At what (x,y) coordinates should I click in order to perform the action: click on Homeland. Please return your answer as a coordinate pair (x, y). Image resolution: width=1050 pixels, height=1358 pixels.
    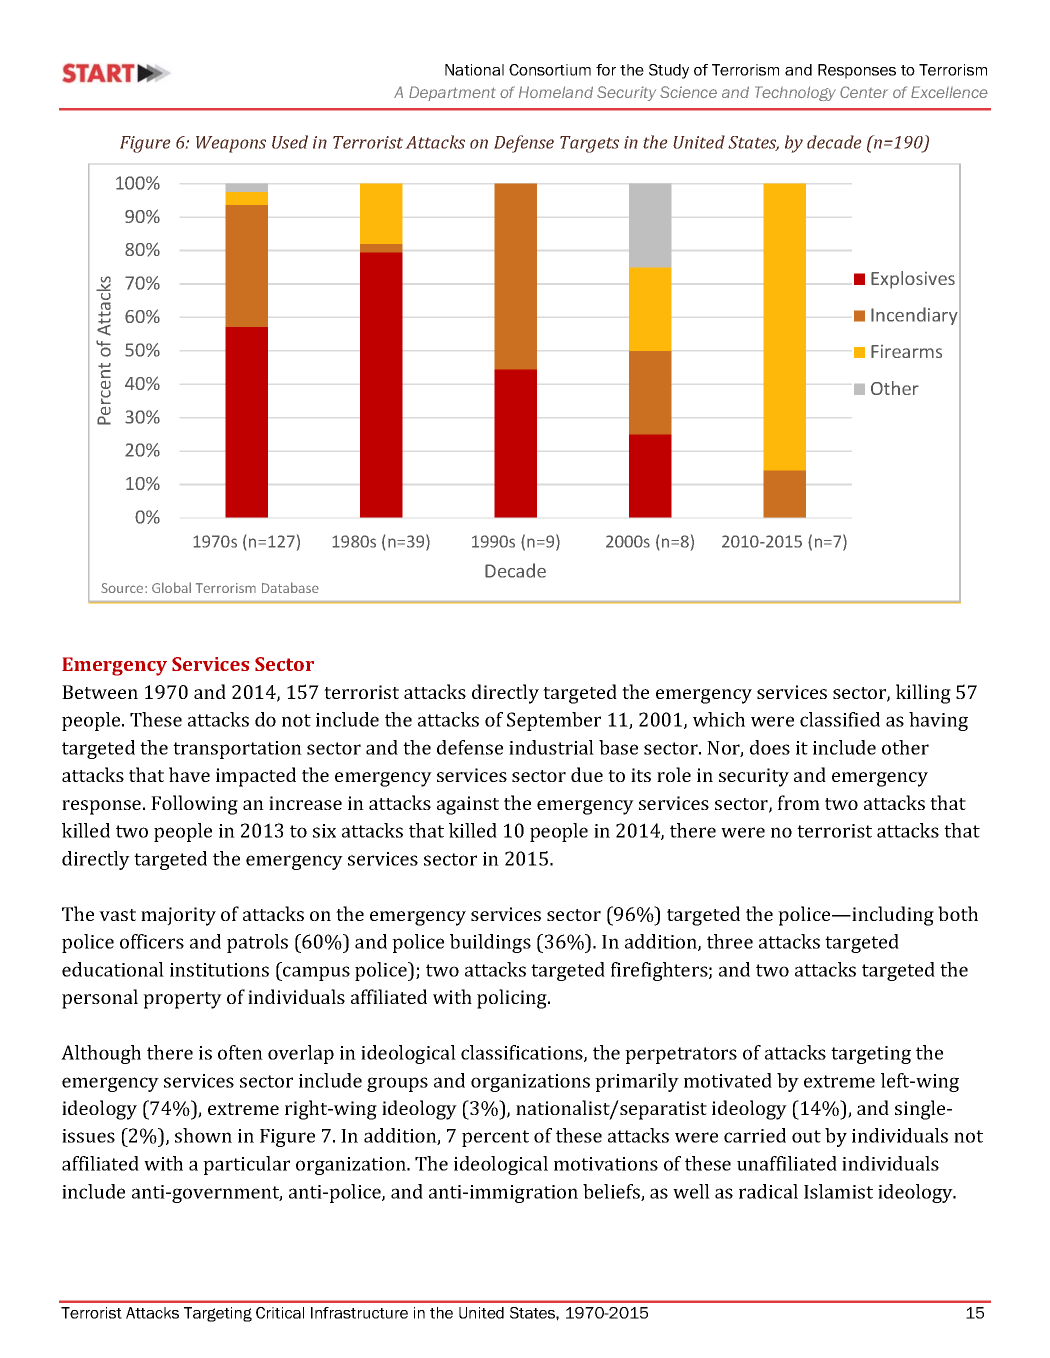
    Looking at the image, I should click on (556, 92).
